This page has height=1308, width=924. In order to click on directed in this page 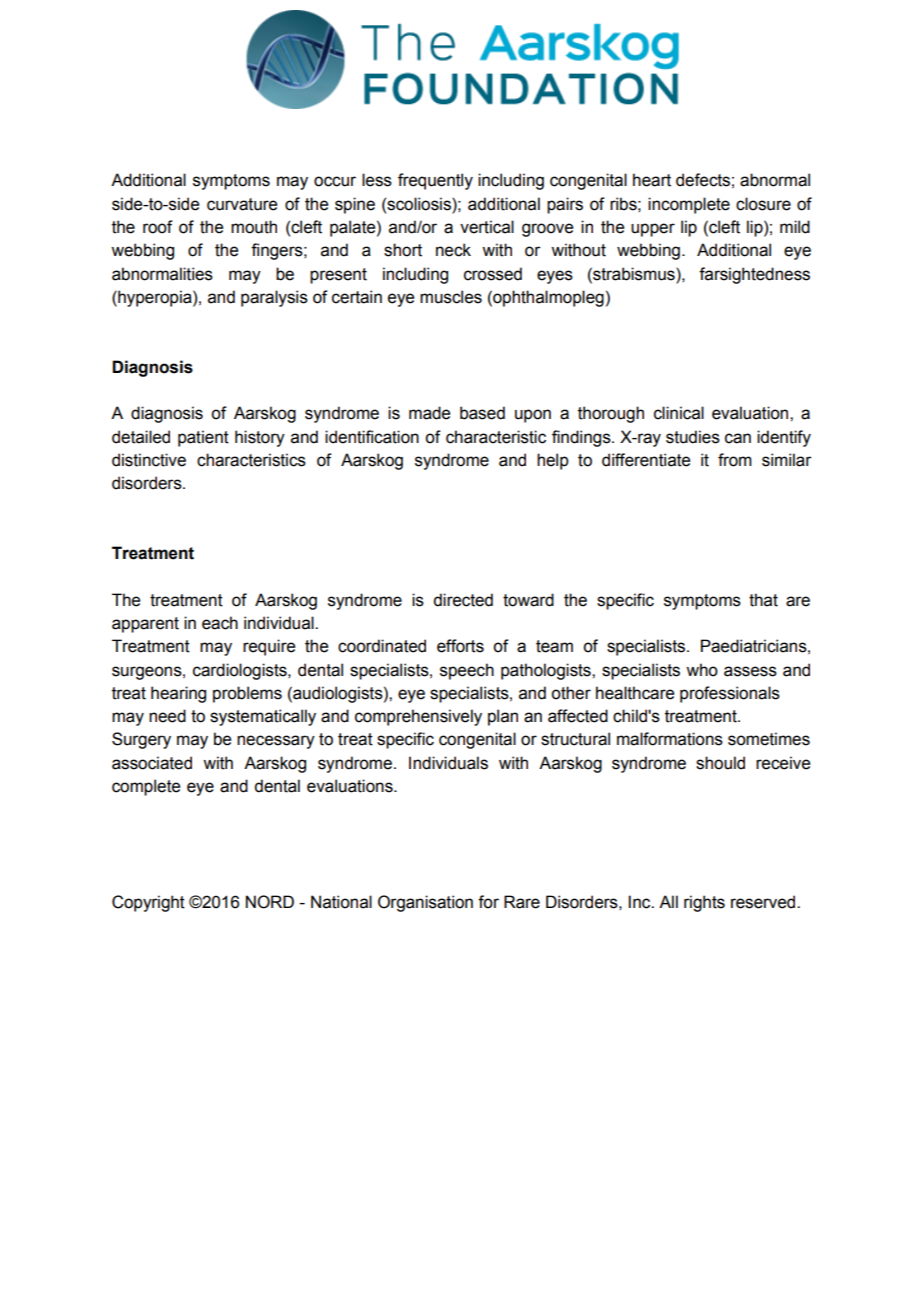, I will do `click(463, 600)`.
